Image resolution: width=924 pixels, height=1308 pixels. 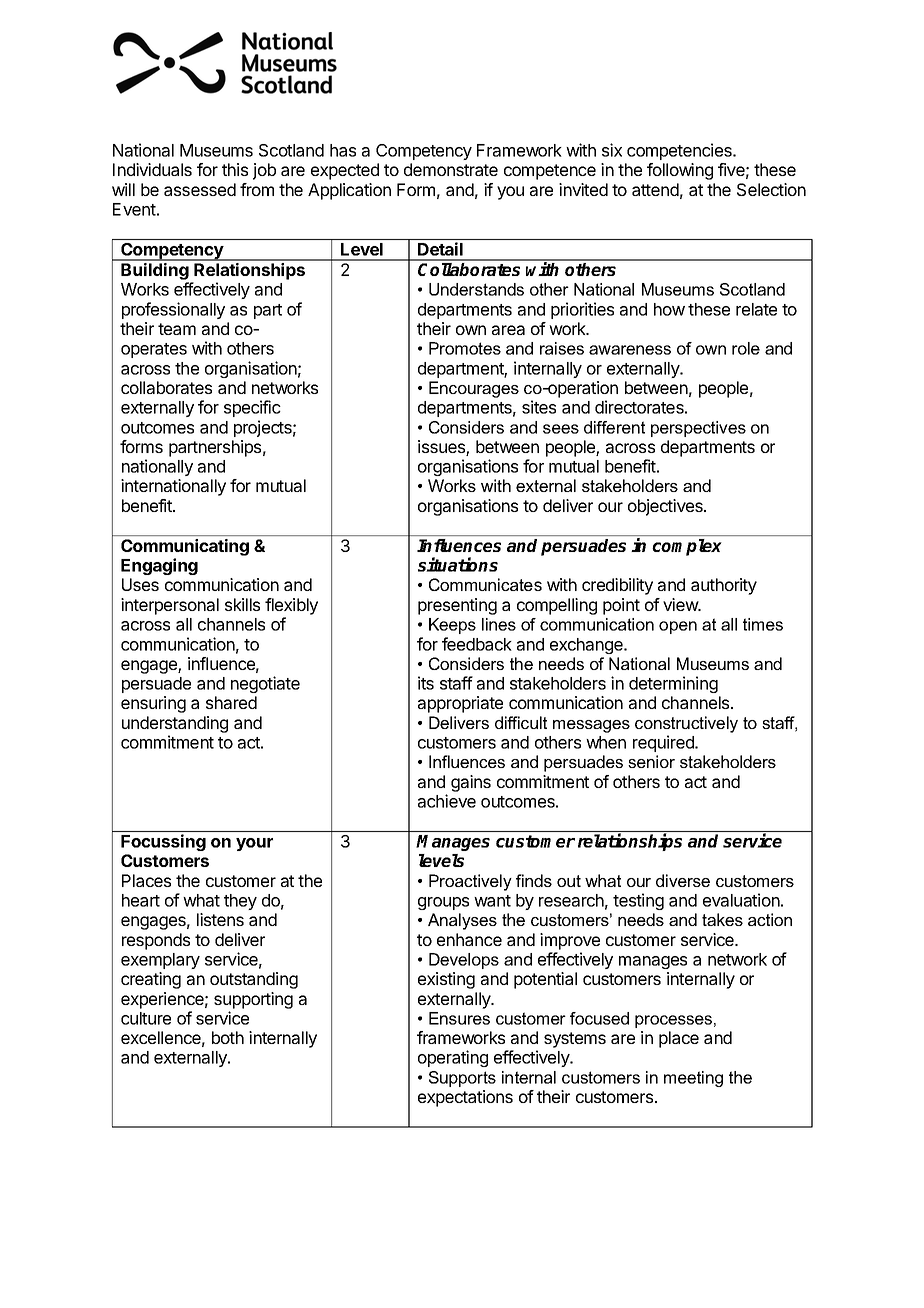 I want to click on Engaging, so click(x=159, y=566).
